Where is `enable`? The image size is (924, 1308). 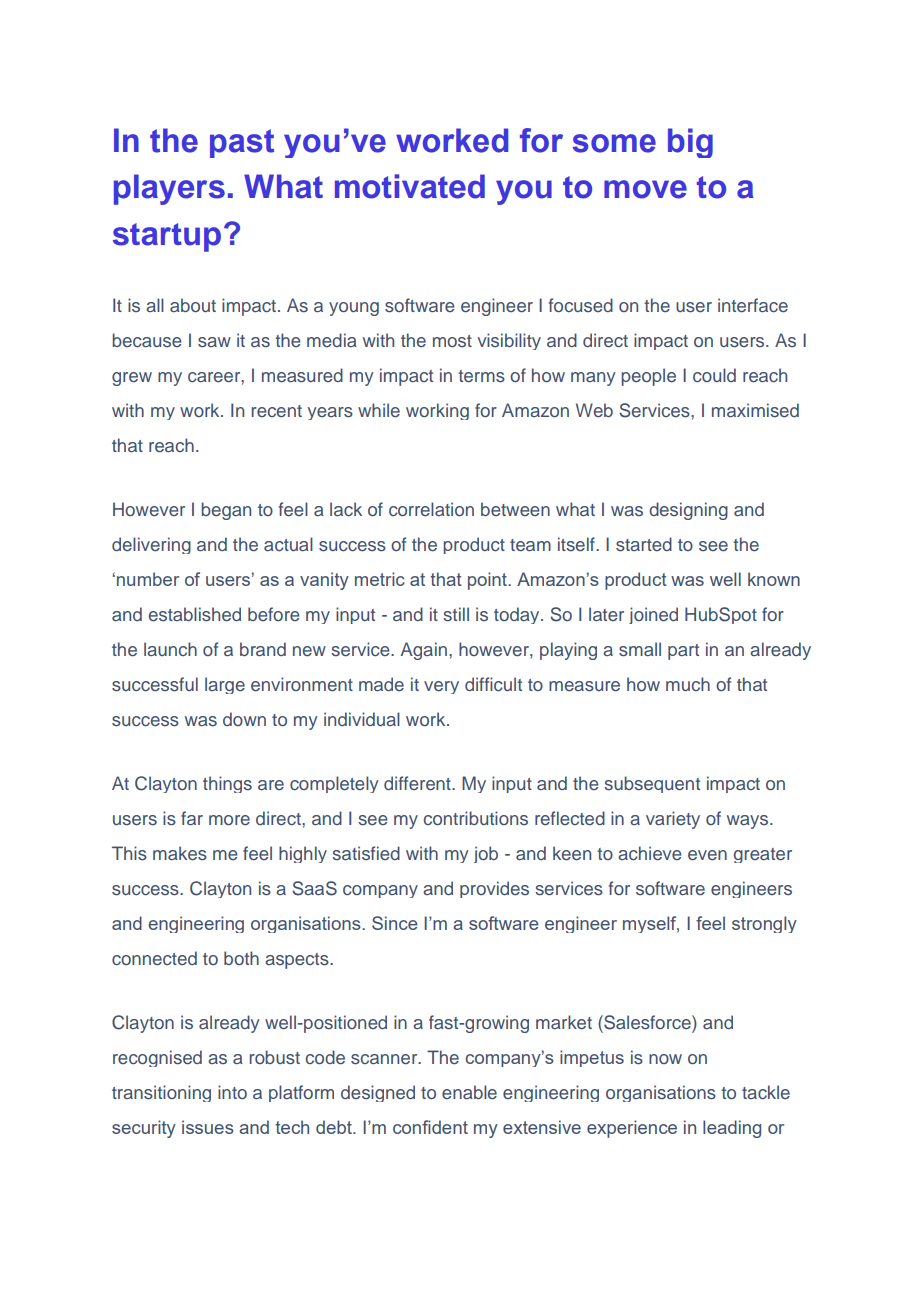 enable is located at coordinates (469, 1092).
